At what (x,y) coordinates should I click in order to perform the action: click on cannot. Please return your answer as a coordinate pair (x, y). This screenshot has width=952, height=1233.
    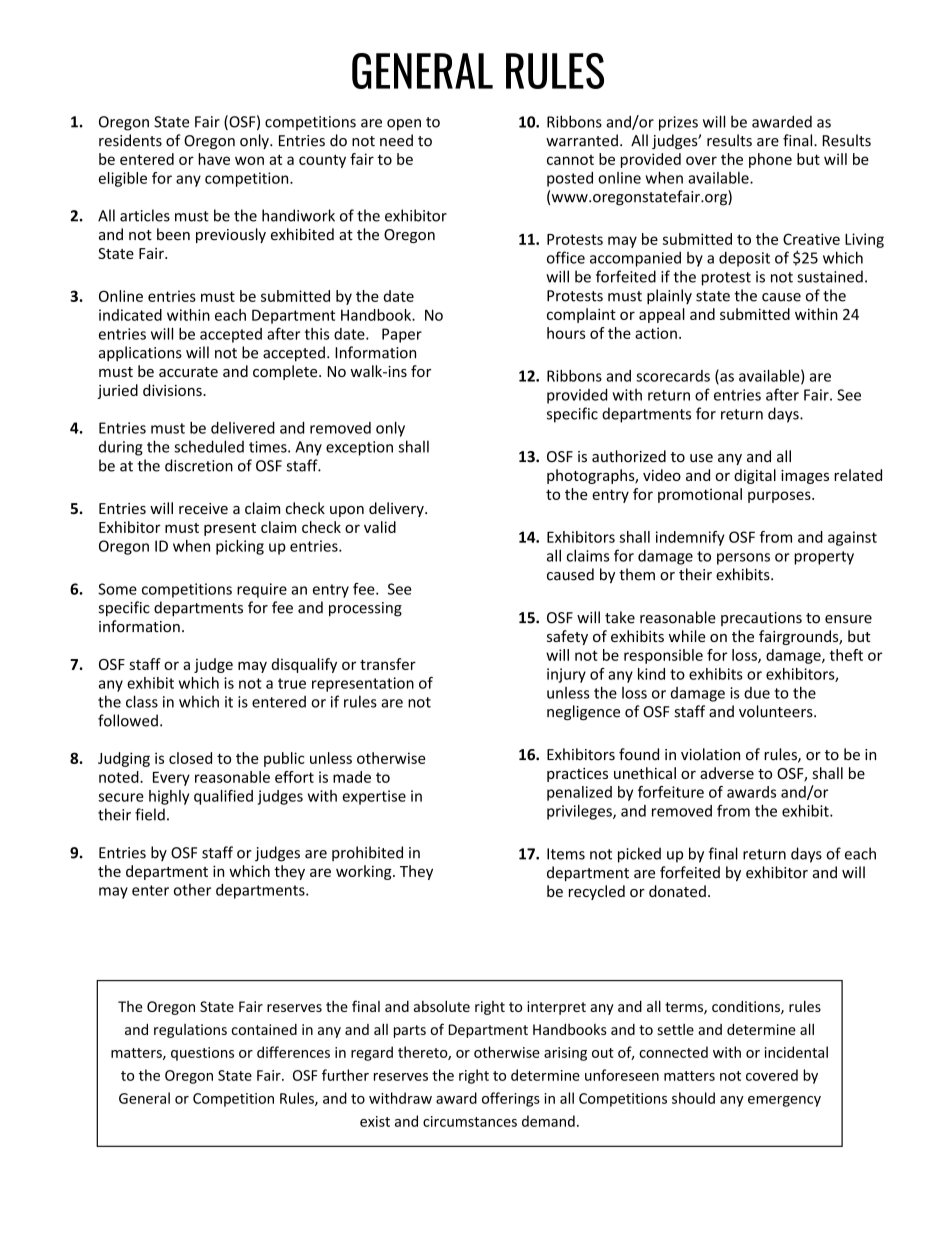
    Looking at the image, I should click on (570, 160).
